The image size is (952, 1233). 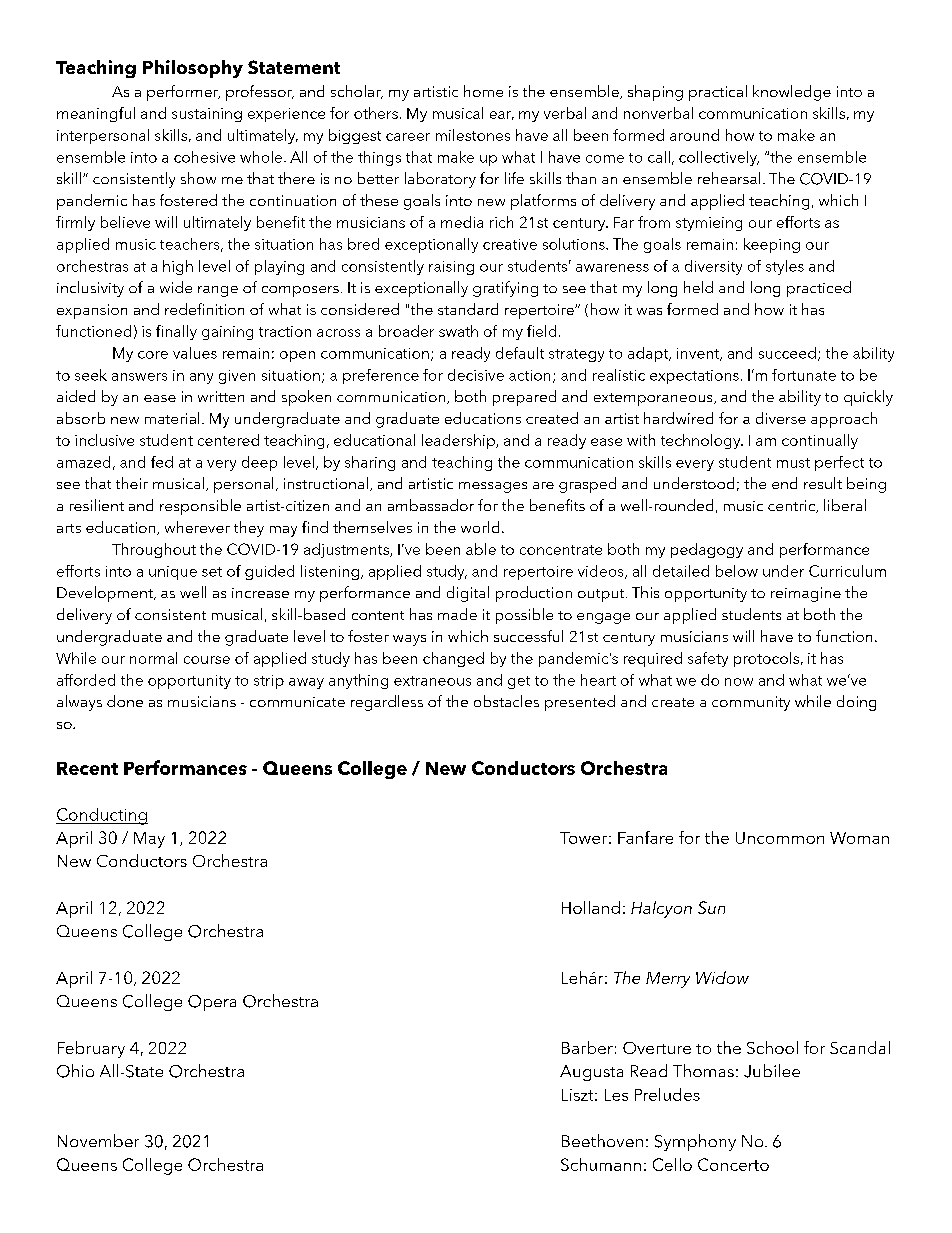 What do you see at coordinates (183, 93) in the document?
I see `performer` at bounding box center [183, 93].
